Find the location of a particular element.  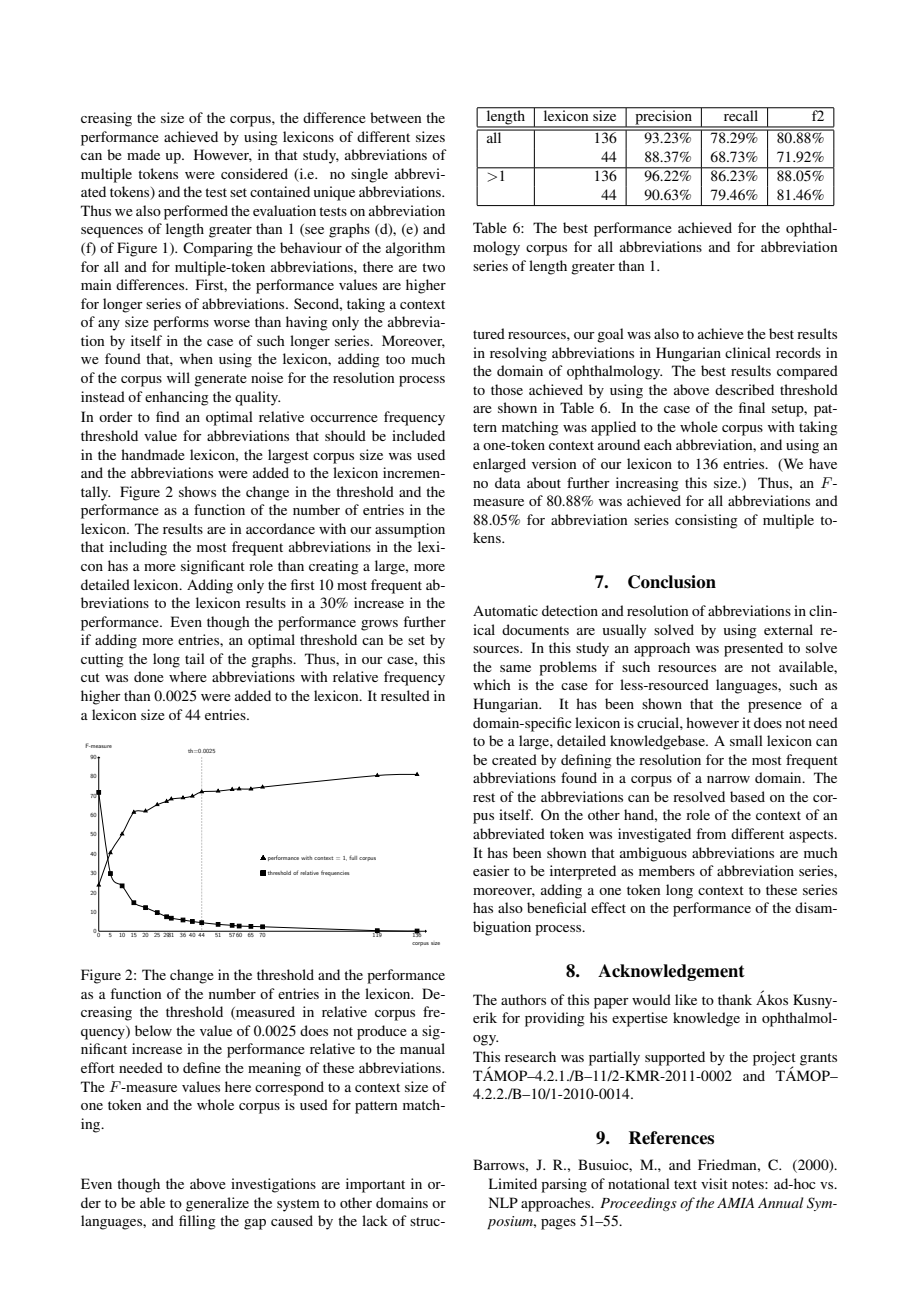

those is located at coordinates (507, 389).
